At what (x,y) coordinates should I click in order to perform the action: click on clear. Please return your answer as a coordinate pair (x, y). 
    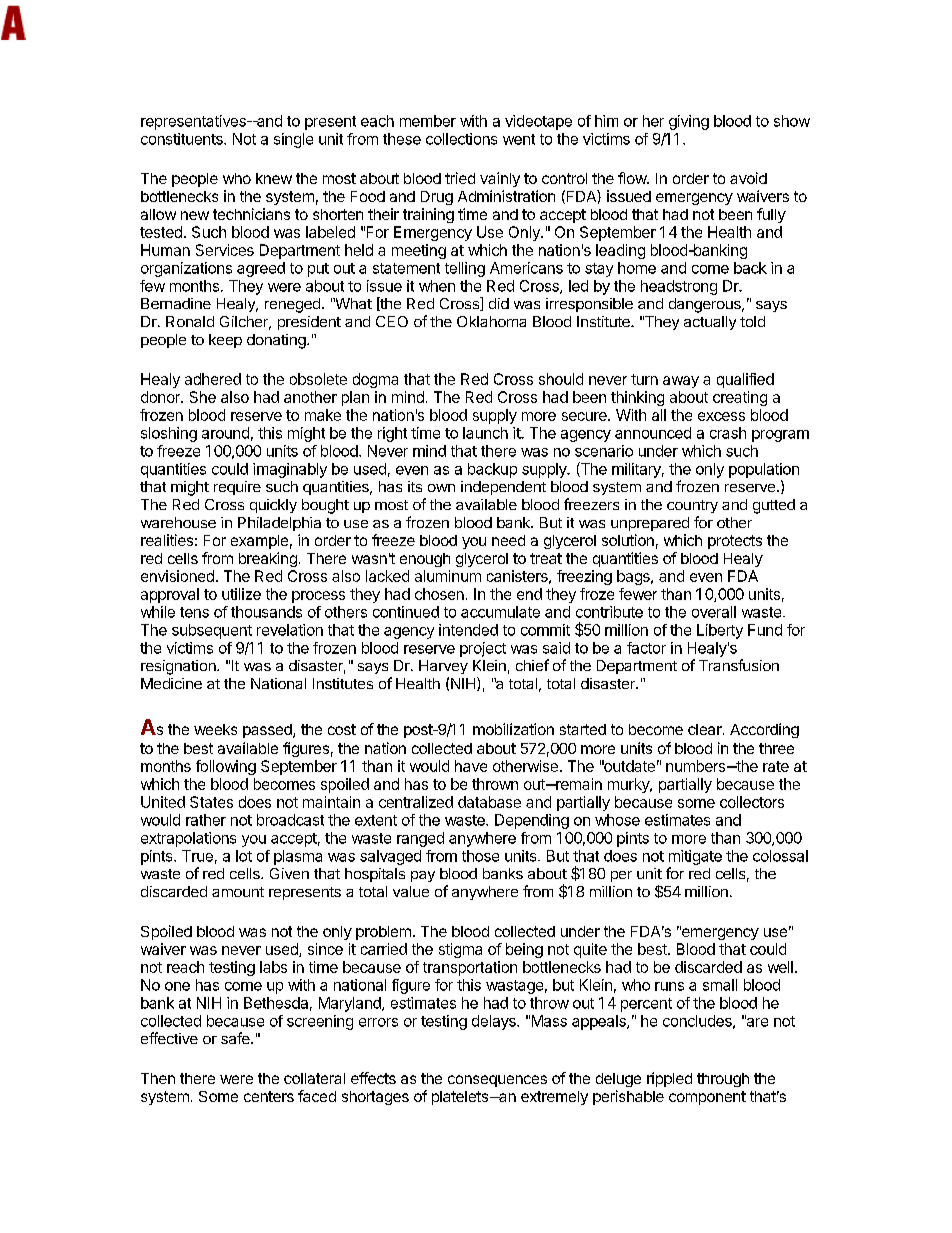
    Looking at the image, I should click on (706, 729).
